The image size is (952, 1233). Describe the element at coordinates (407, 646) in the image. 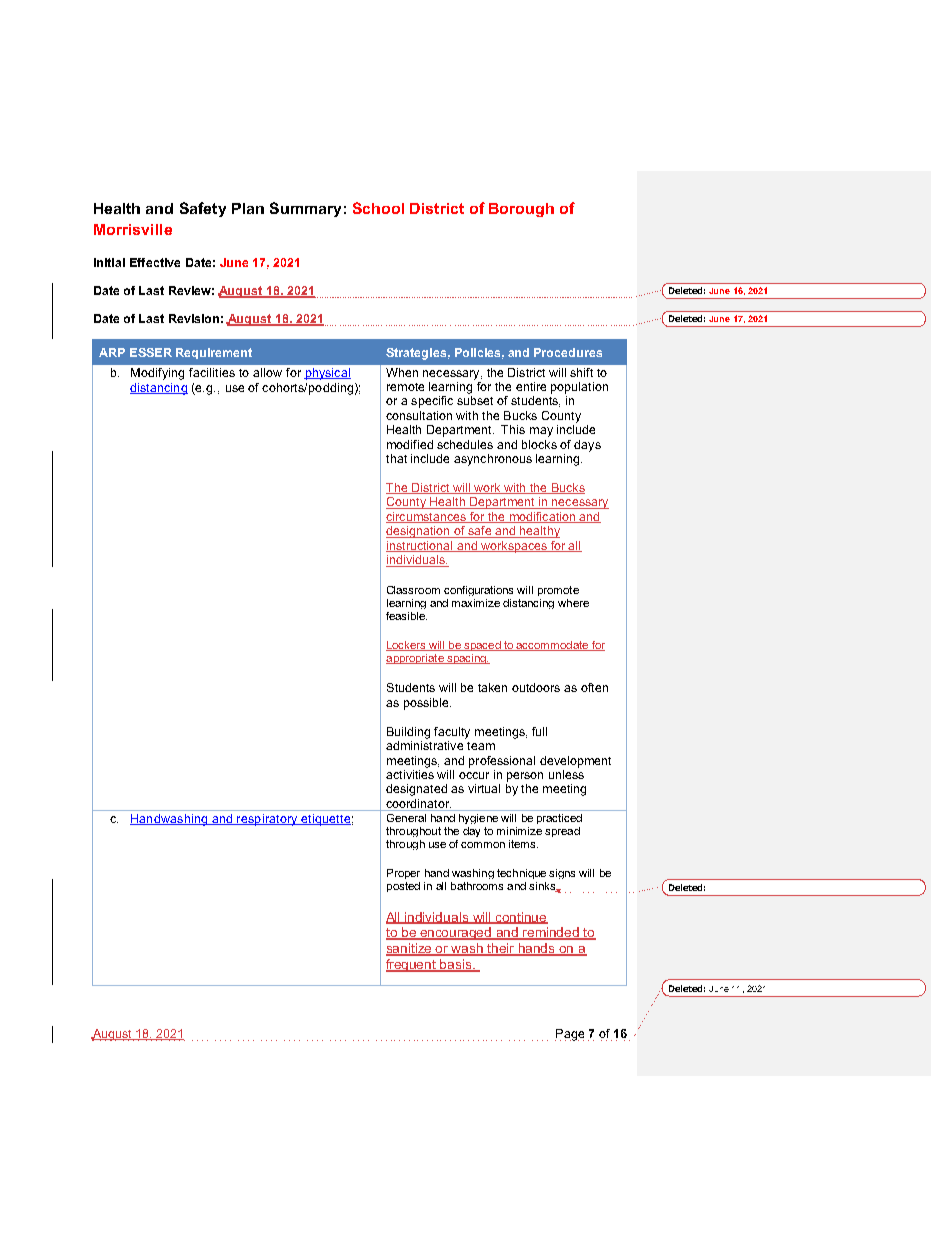

I see `Lockers` at that location.
